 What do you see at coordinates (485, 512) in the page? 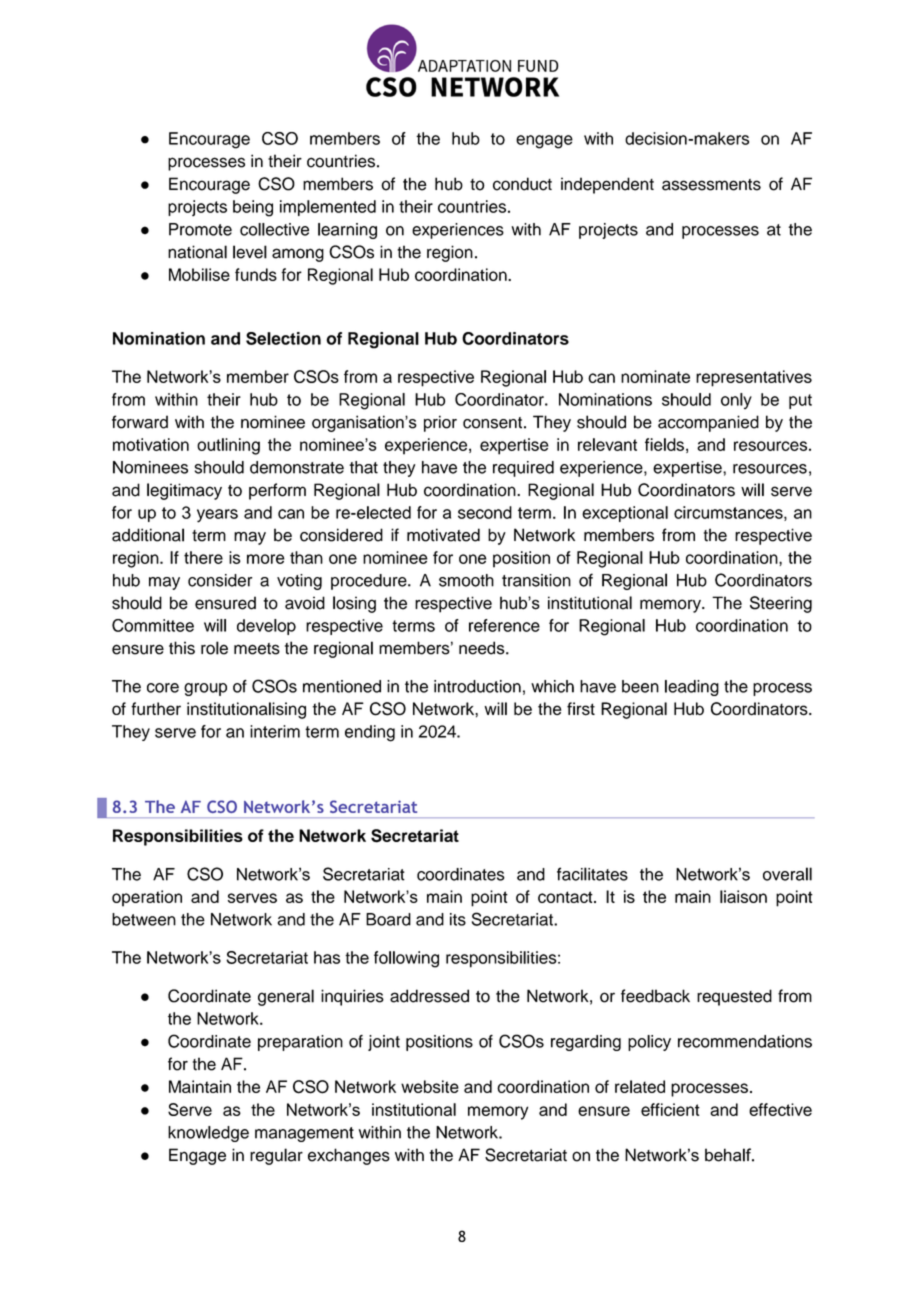
I see `second` at bounding box center [485, 512].
